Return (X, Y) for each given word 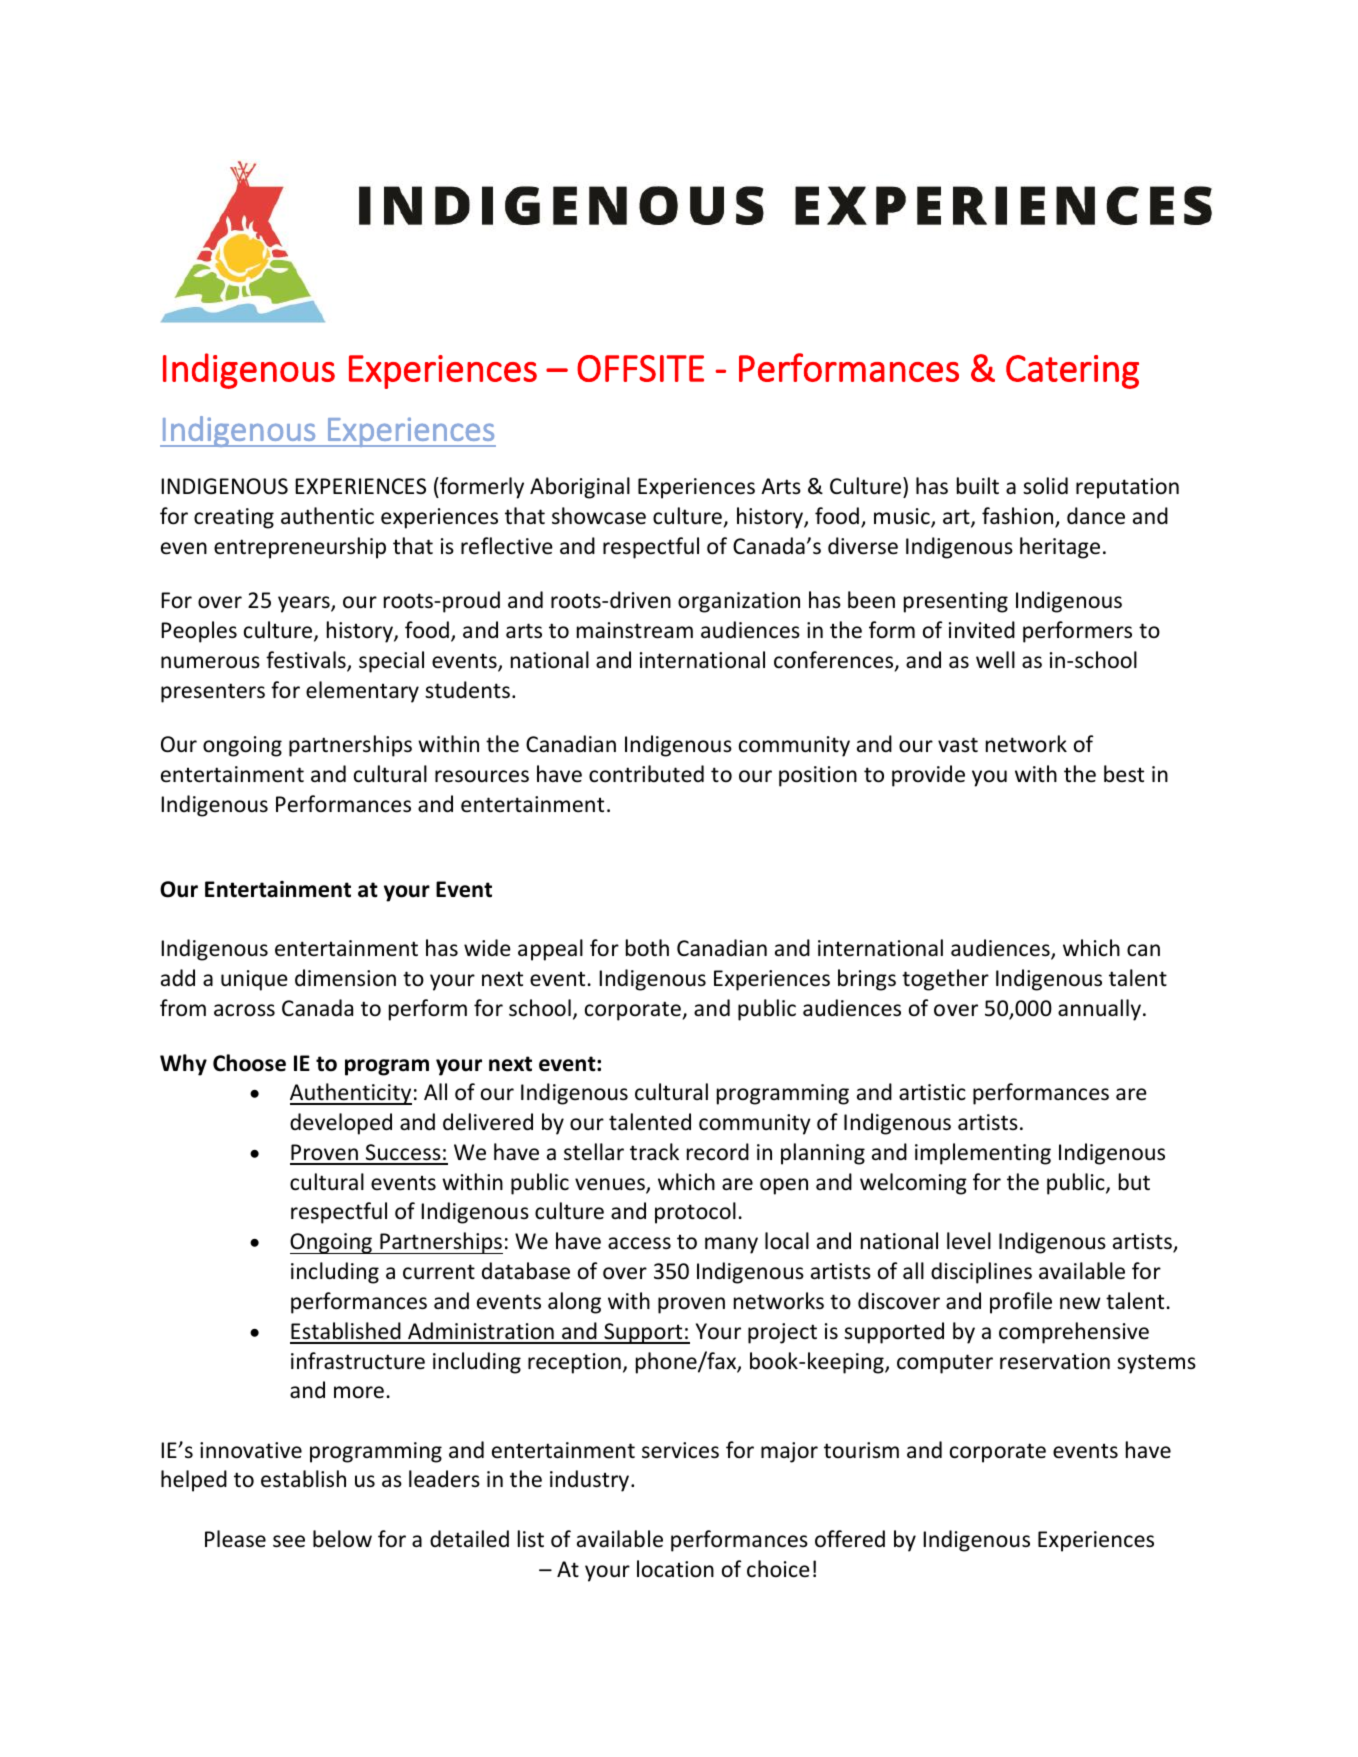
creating (234, 518)
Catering (1072, 372)
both (647, 947)
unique (254, 980)
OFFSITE (640, 368)
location (675, 1569)
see (289, 1541)
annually (1099, 1010)
